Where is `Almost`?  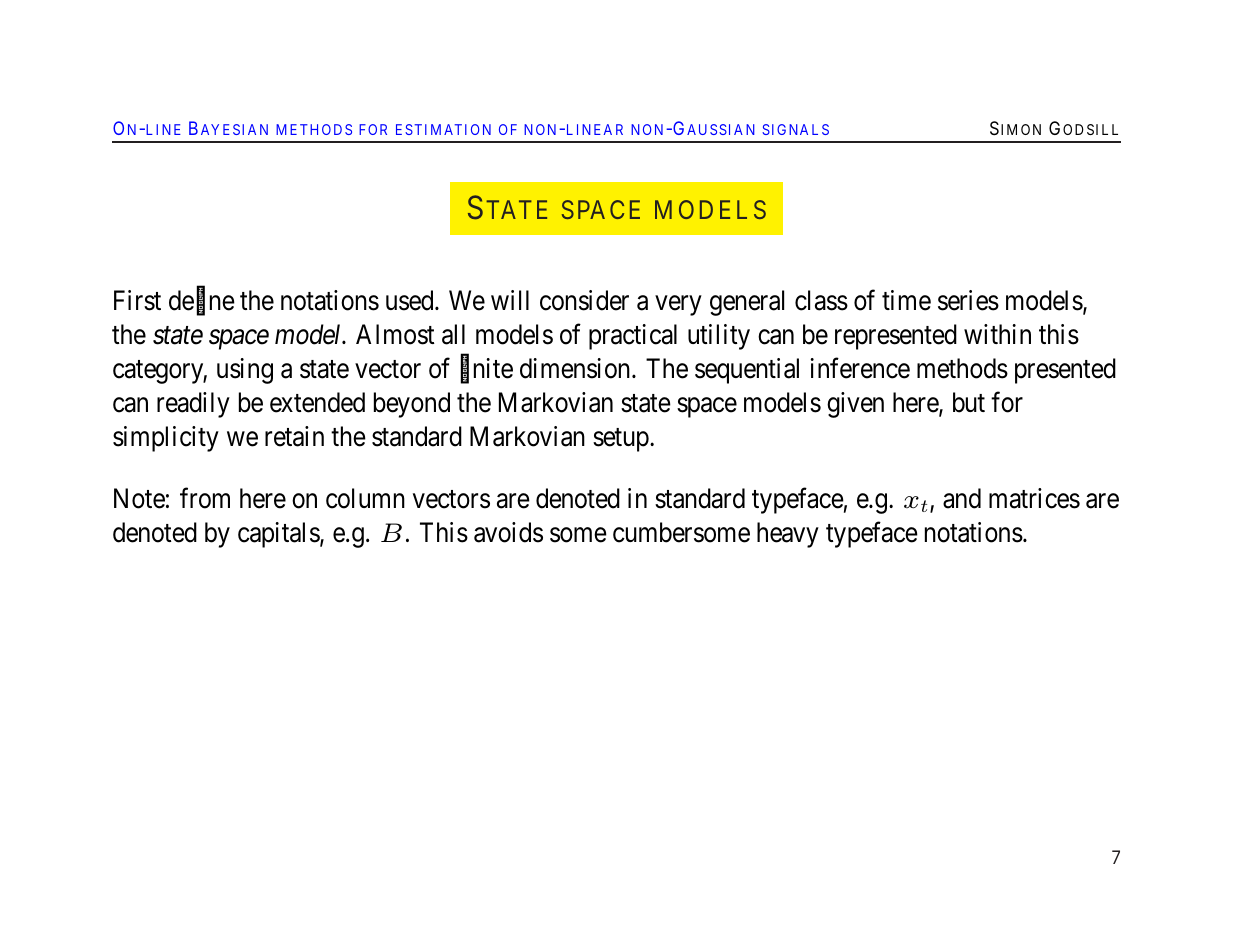 Almost is located at coordinates (395, 334).
